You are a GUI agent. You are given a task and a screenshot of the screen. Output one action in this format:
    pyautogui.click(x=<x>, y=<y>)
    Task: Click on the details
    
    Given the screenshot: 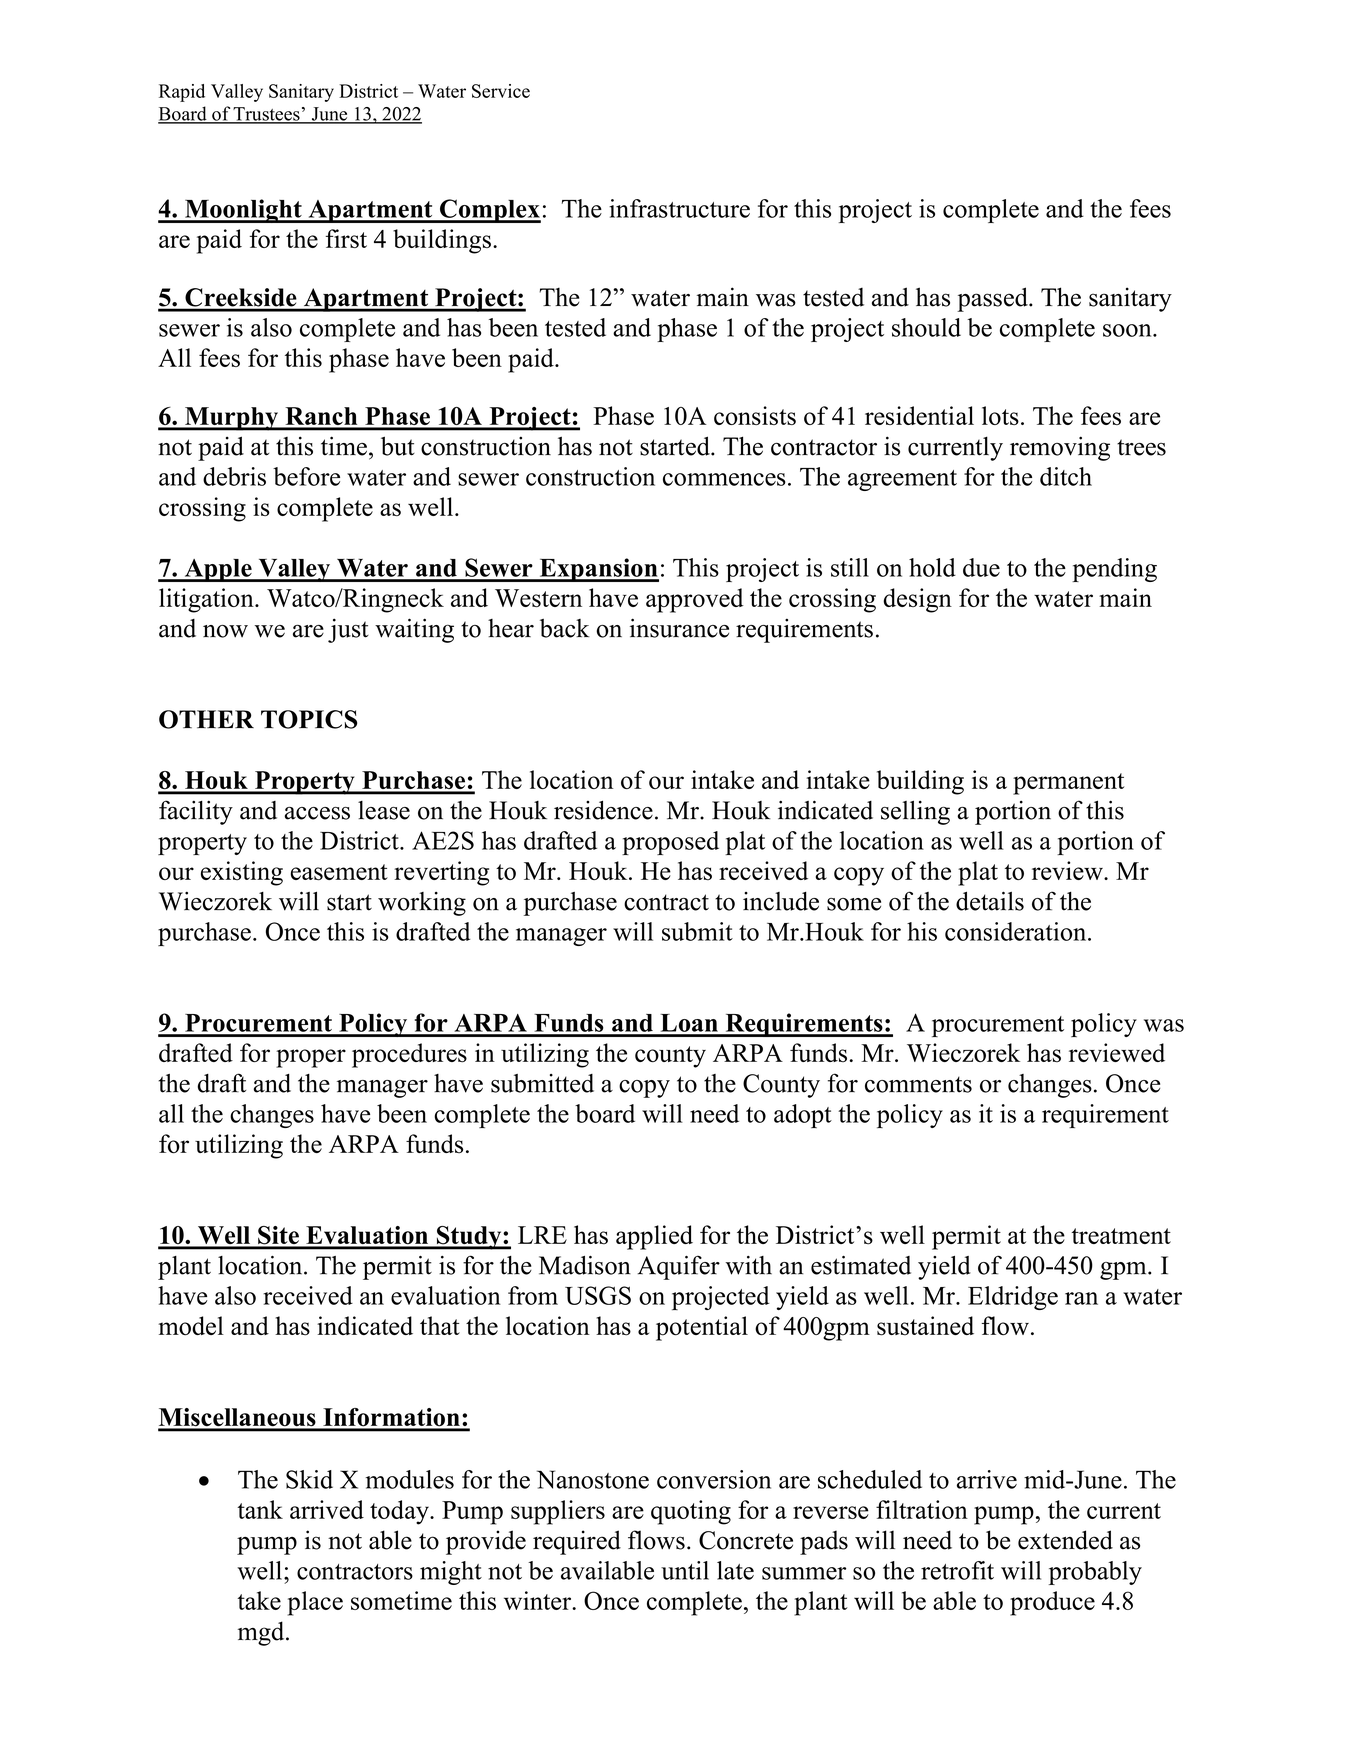 What is the action you would take?
    pyautogui.click(x=990, y=901)
